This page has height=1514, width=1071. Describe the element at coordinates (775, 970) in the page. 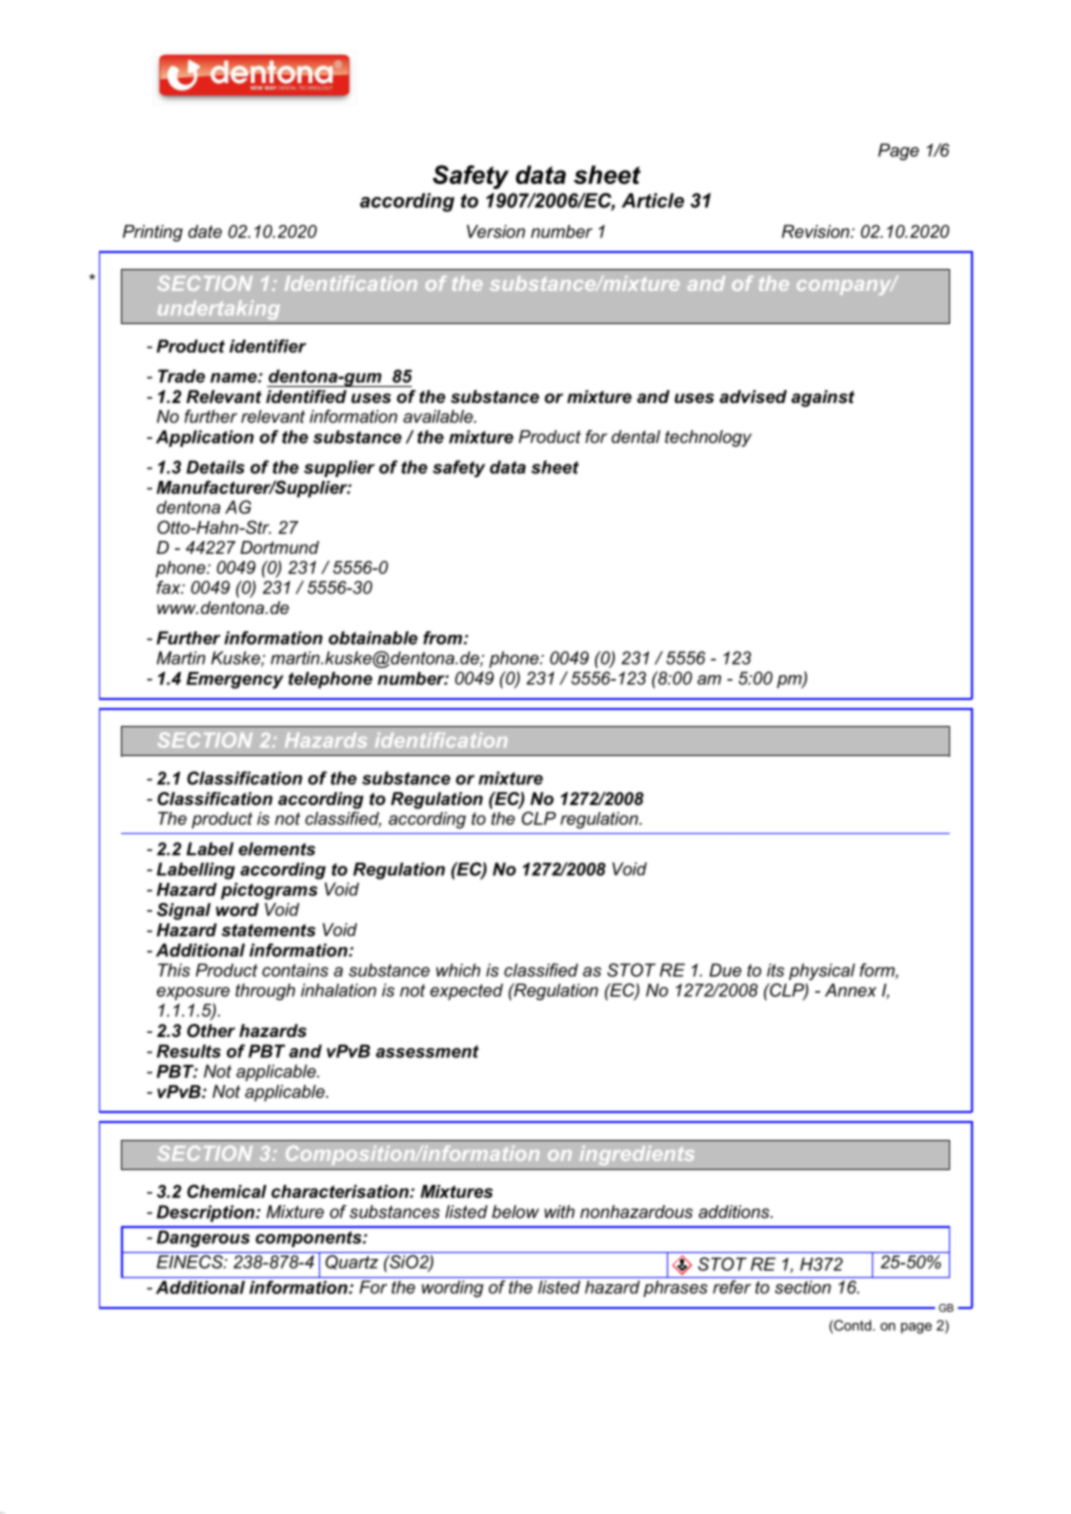

I see `its` at that location.
